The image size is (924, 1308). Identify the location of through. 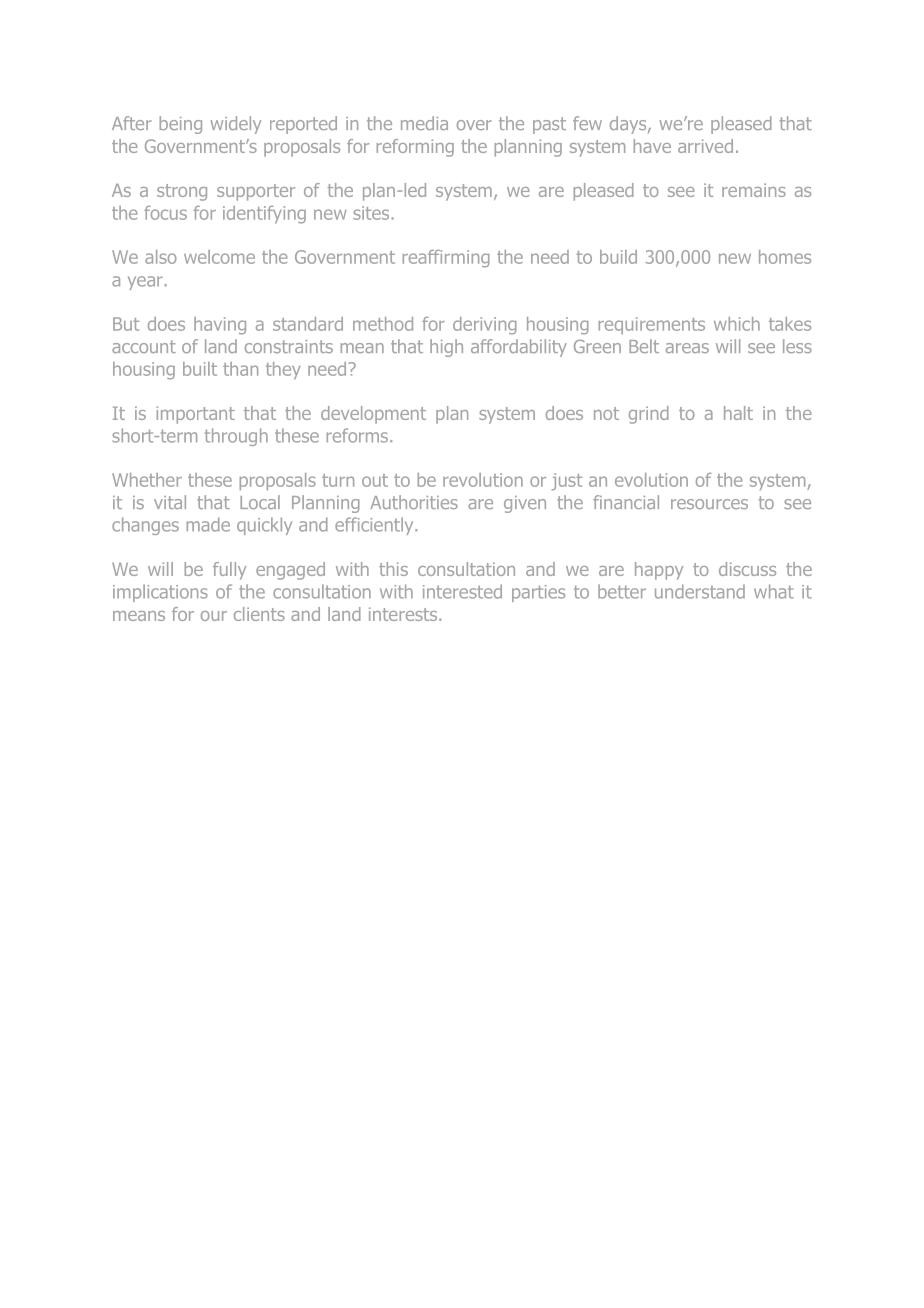
(236, 437).
